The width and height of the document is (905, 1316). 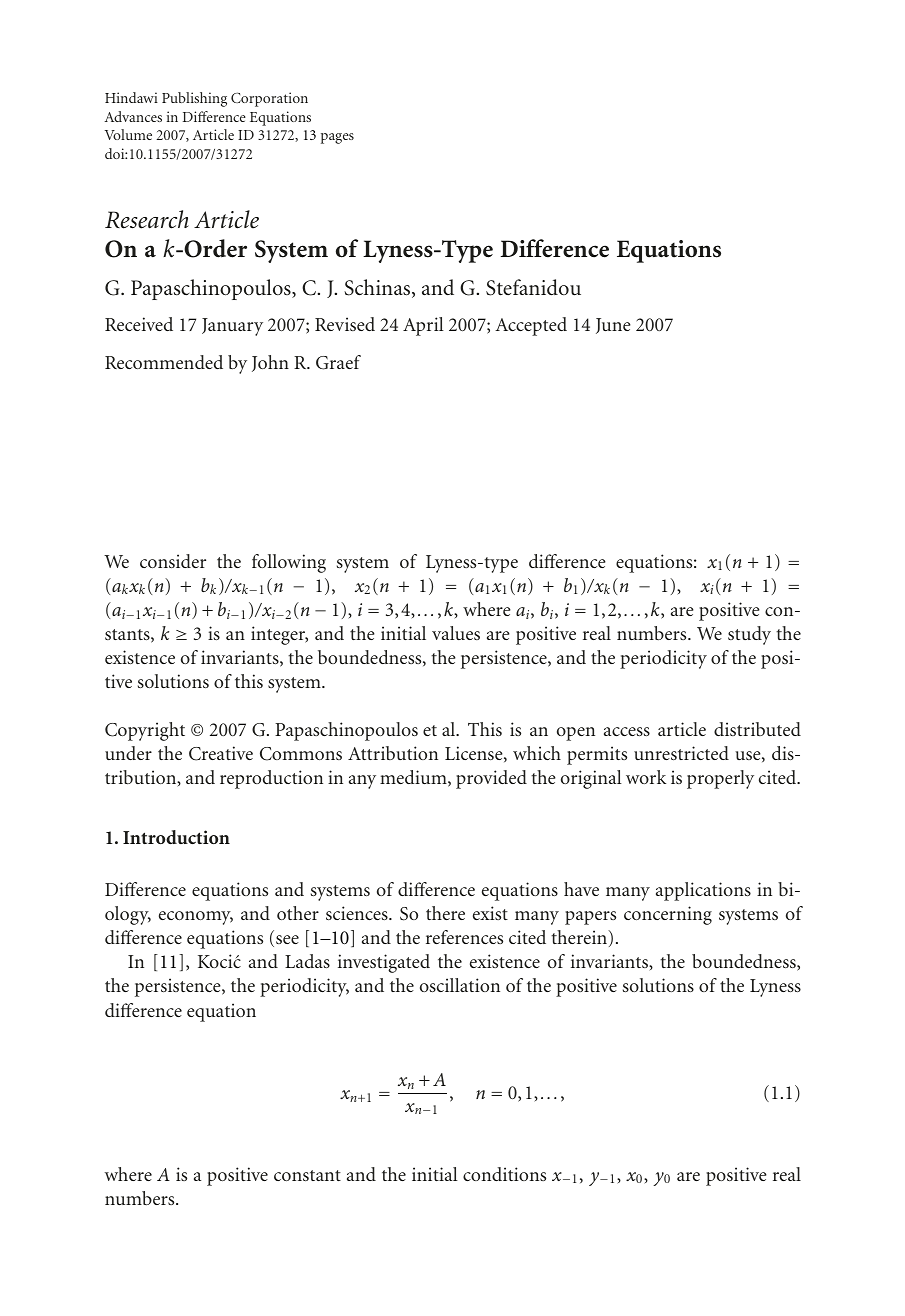 I want to click on provided, so click(x=491, y=779).
